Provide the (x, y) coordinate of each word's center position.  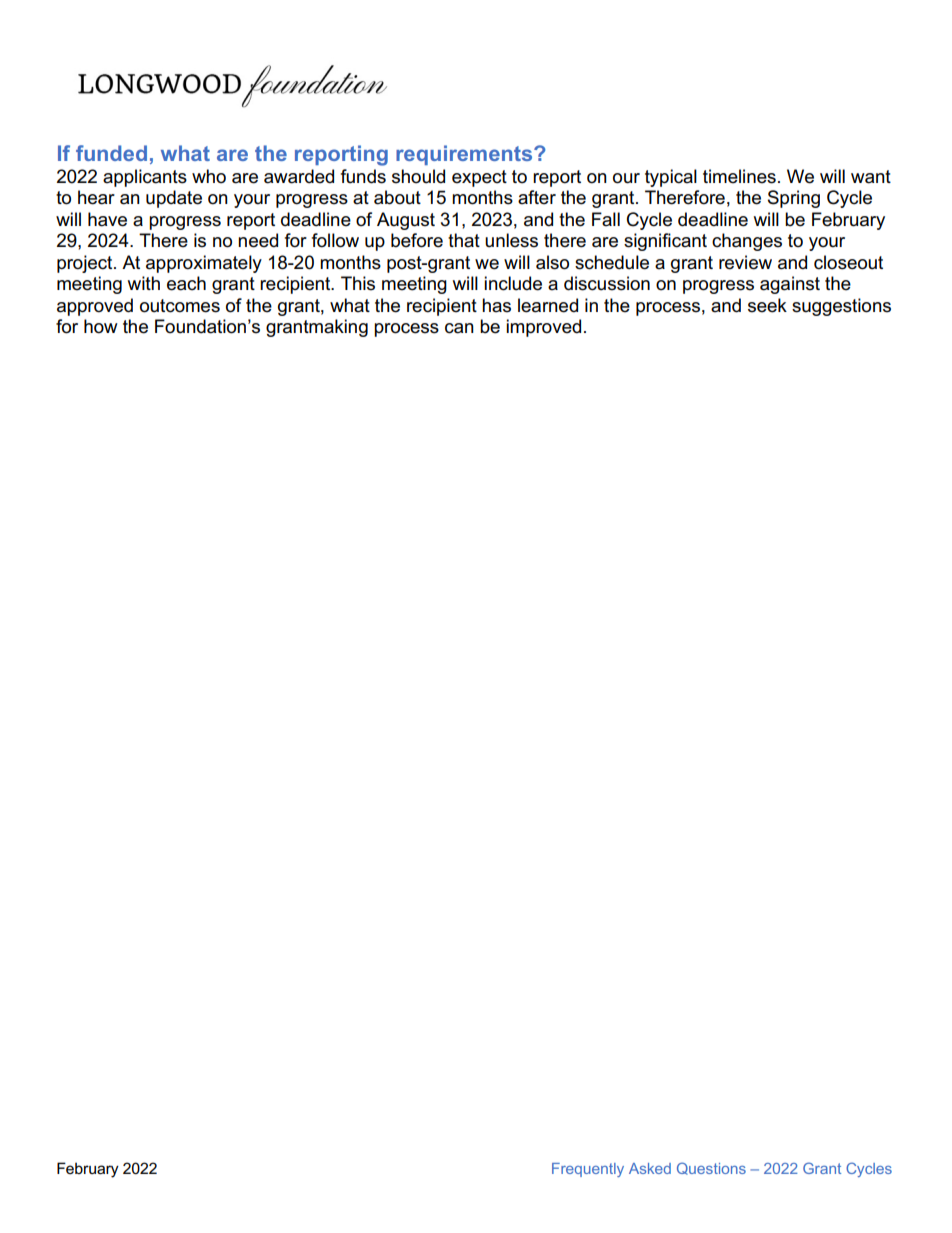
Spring (794, 199)
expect (479, 178)
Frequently (588, 1170)
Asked (650, 1168)
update (174, 199)
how (101, 326)
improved (543, 328)
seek (767, 305)
